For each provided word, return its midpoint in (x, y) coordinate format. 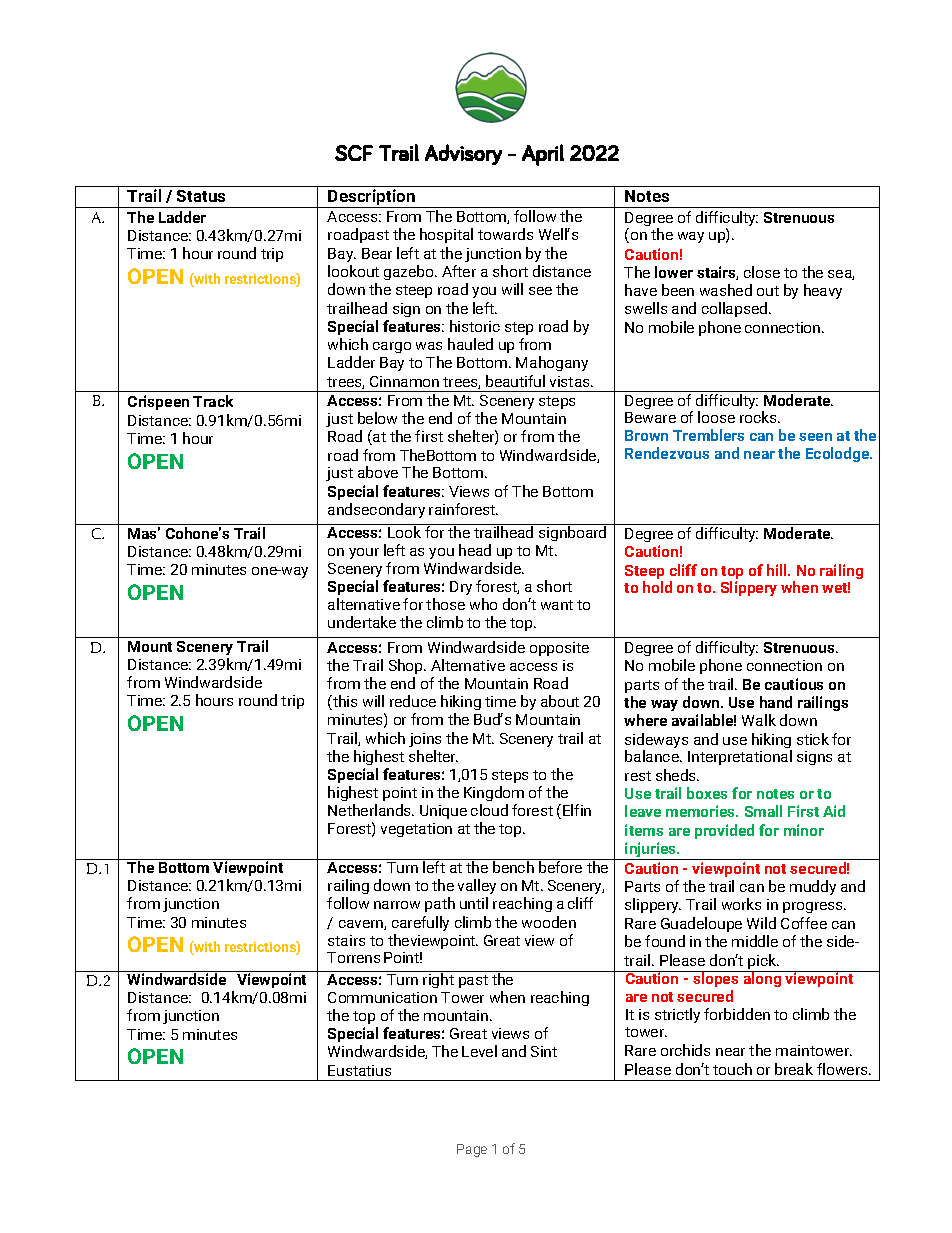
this (344, 702)
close (762, 272)
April (543, 155)
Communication (382, 997)
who (483, 604)
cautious (794, 684)
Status (201, 196)
